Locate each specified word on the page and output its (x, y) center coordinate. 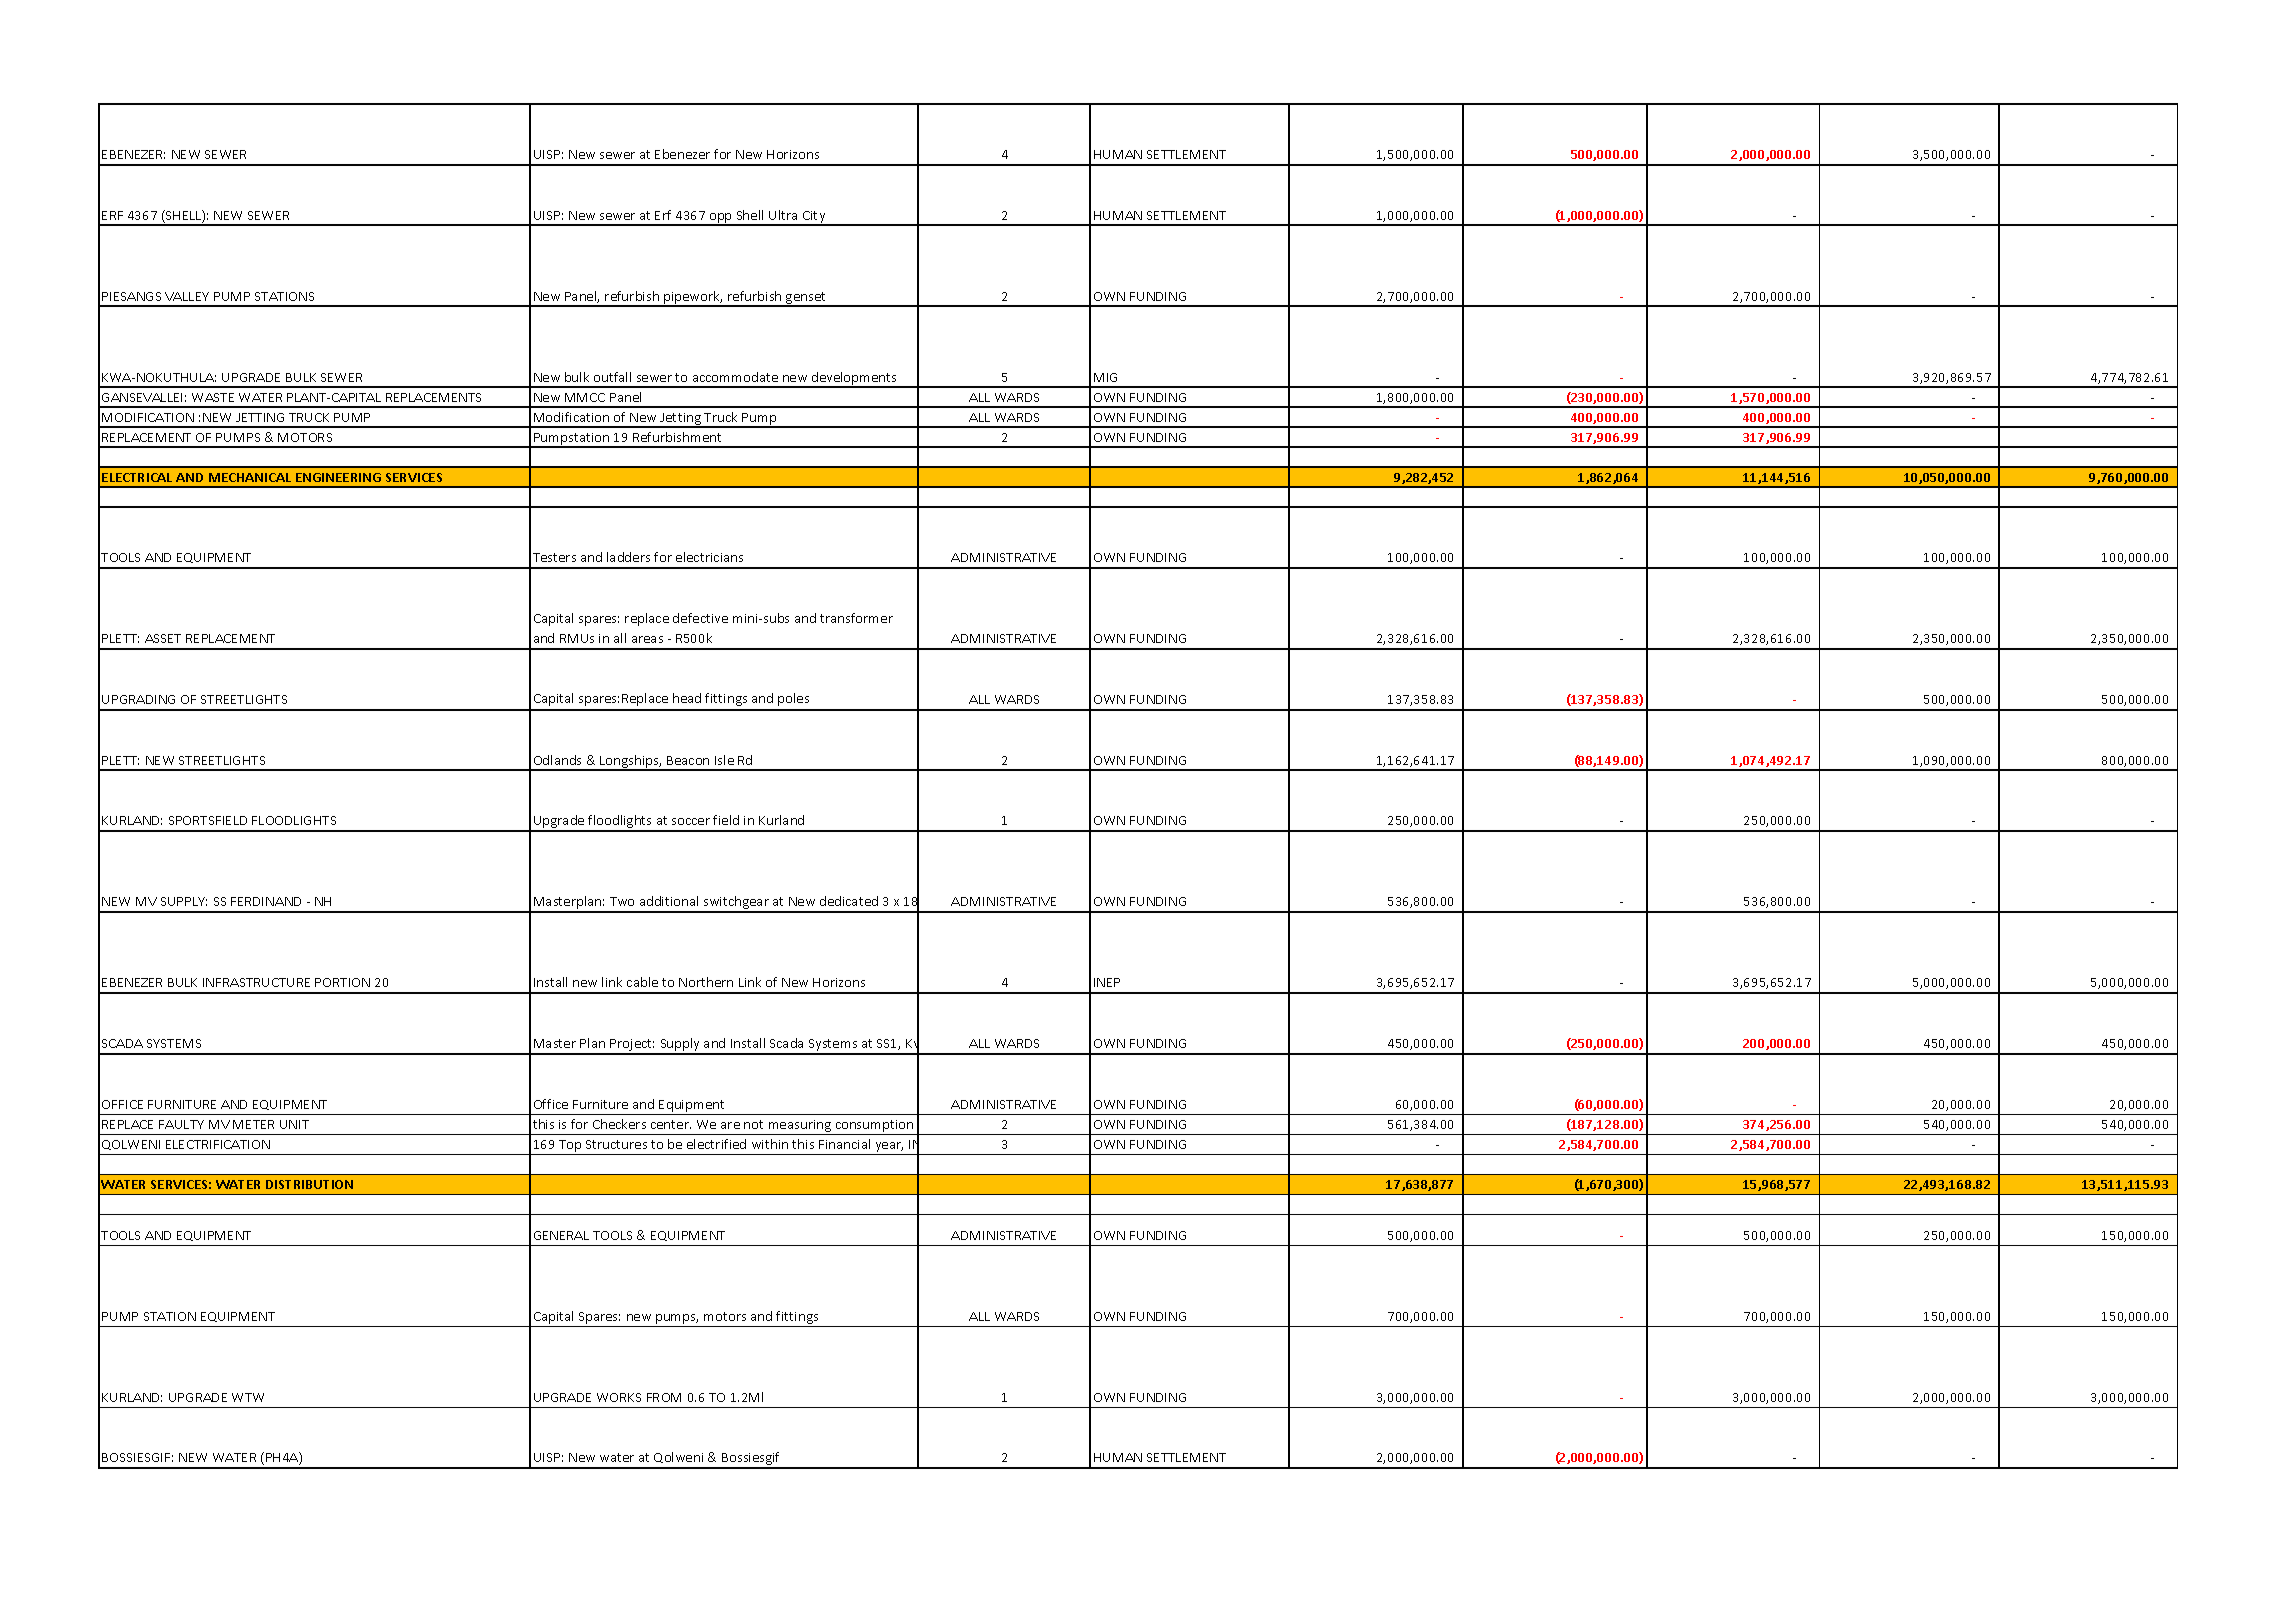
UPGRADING (138, 699)
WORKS (619, 1397)
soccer (691, 821)
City (814, 218)
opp (721, 219)
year (889, 1147)
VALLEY (187, 296)
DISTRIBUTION (309, 1184)
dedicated (849, 901)
